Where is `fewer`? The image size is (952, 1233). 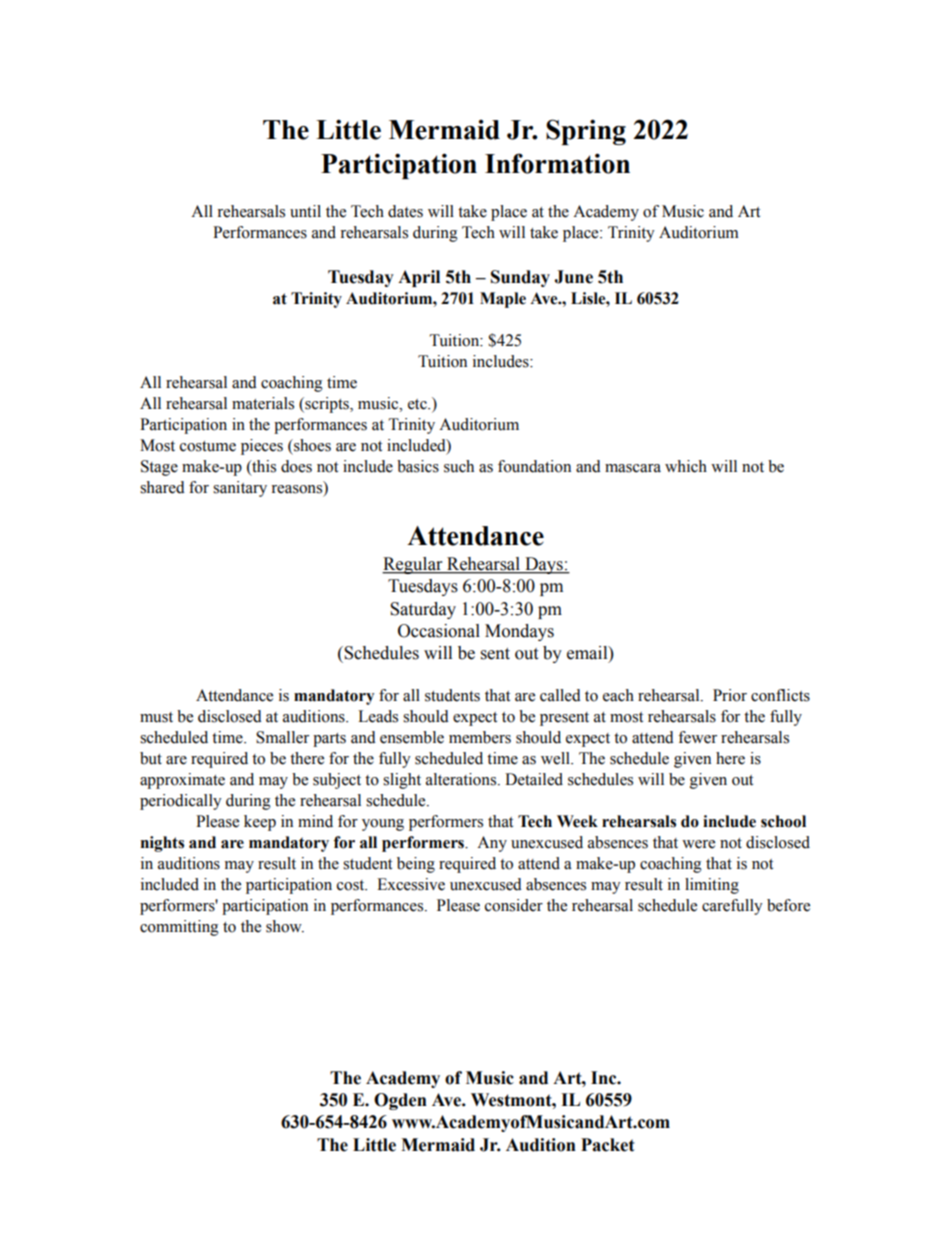 fewer is located at coordinates (697, 737).
